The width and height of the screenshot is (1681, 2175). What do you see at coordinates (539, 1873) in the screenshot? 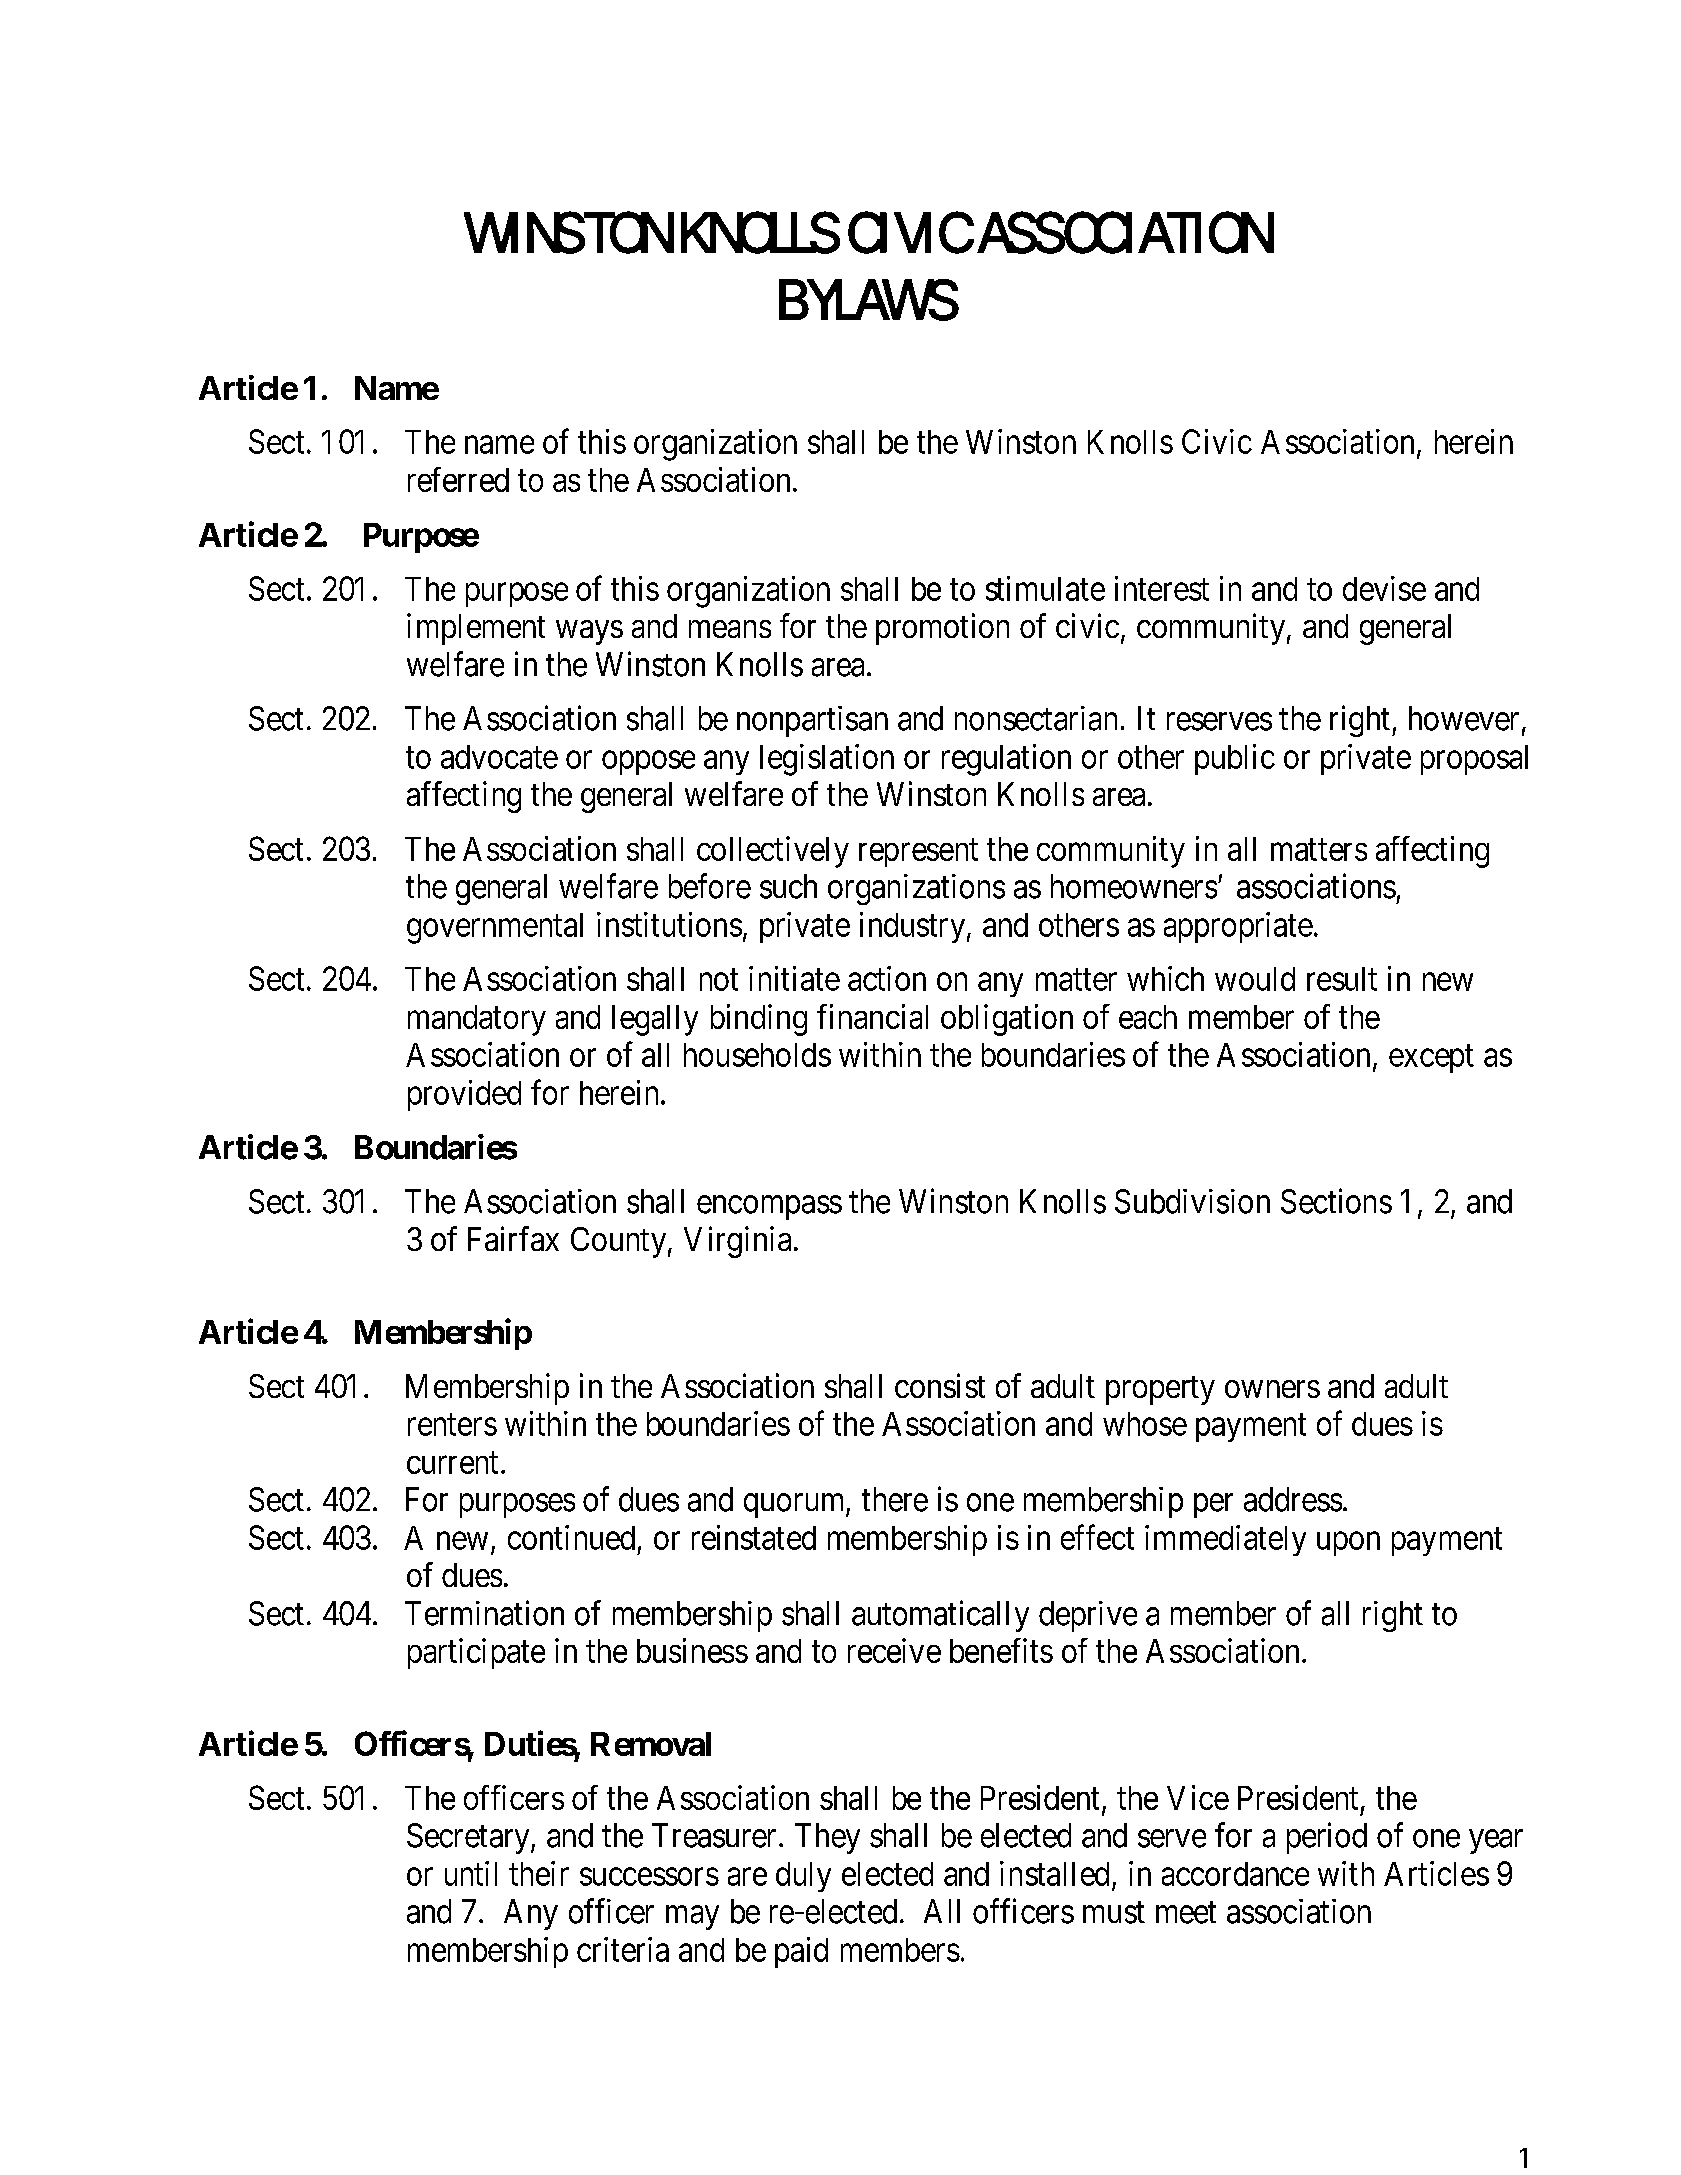
I see `their` at bounding box center [539, 1873].
